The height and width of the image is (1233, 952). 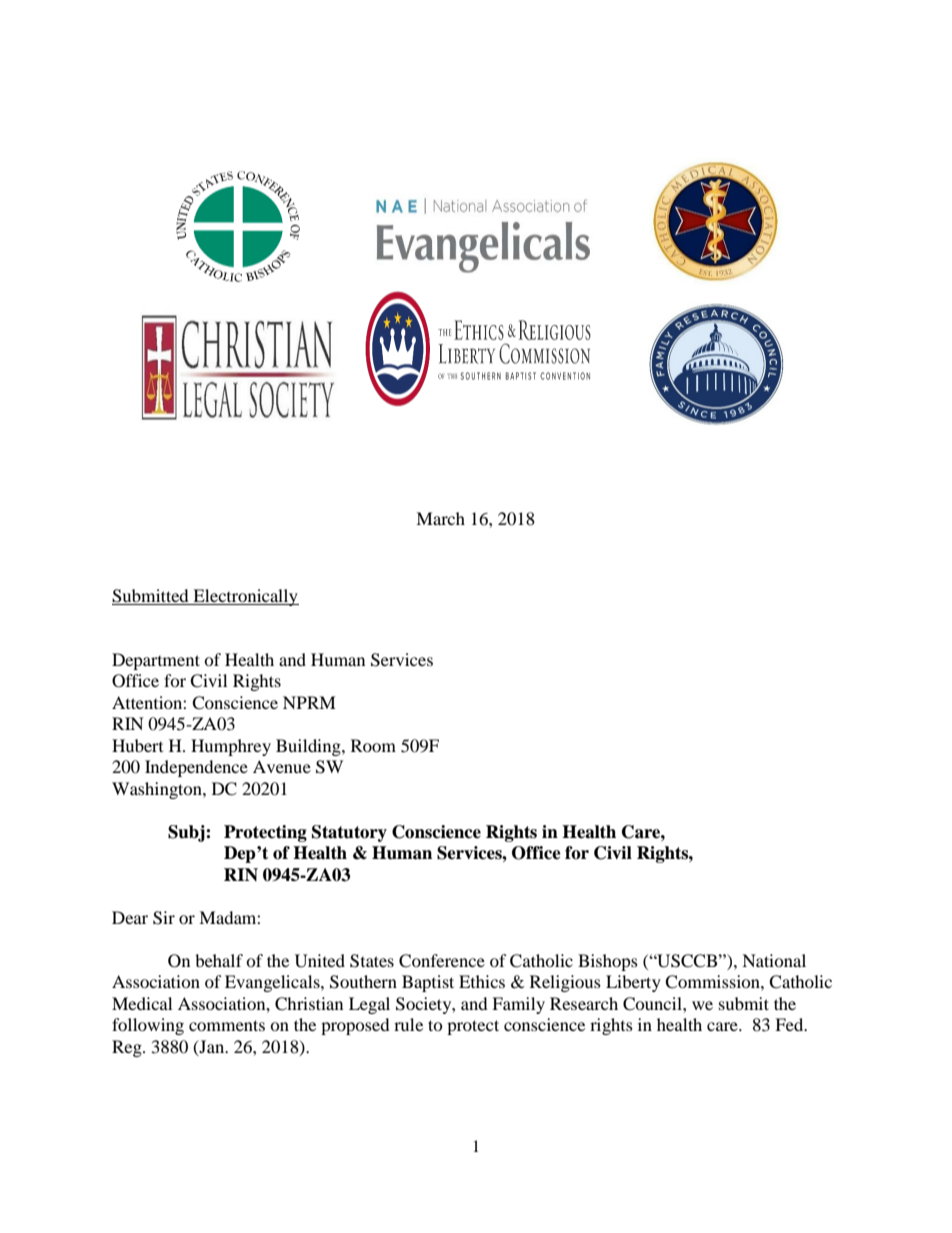 I want to click on comments, so click(x=227, y=1025).
